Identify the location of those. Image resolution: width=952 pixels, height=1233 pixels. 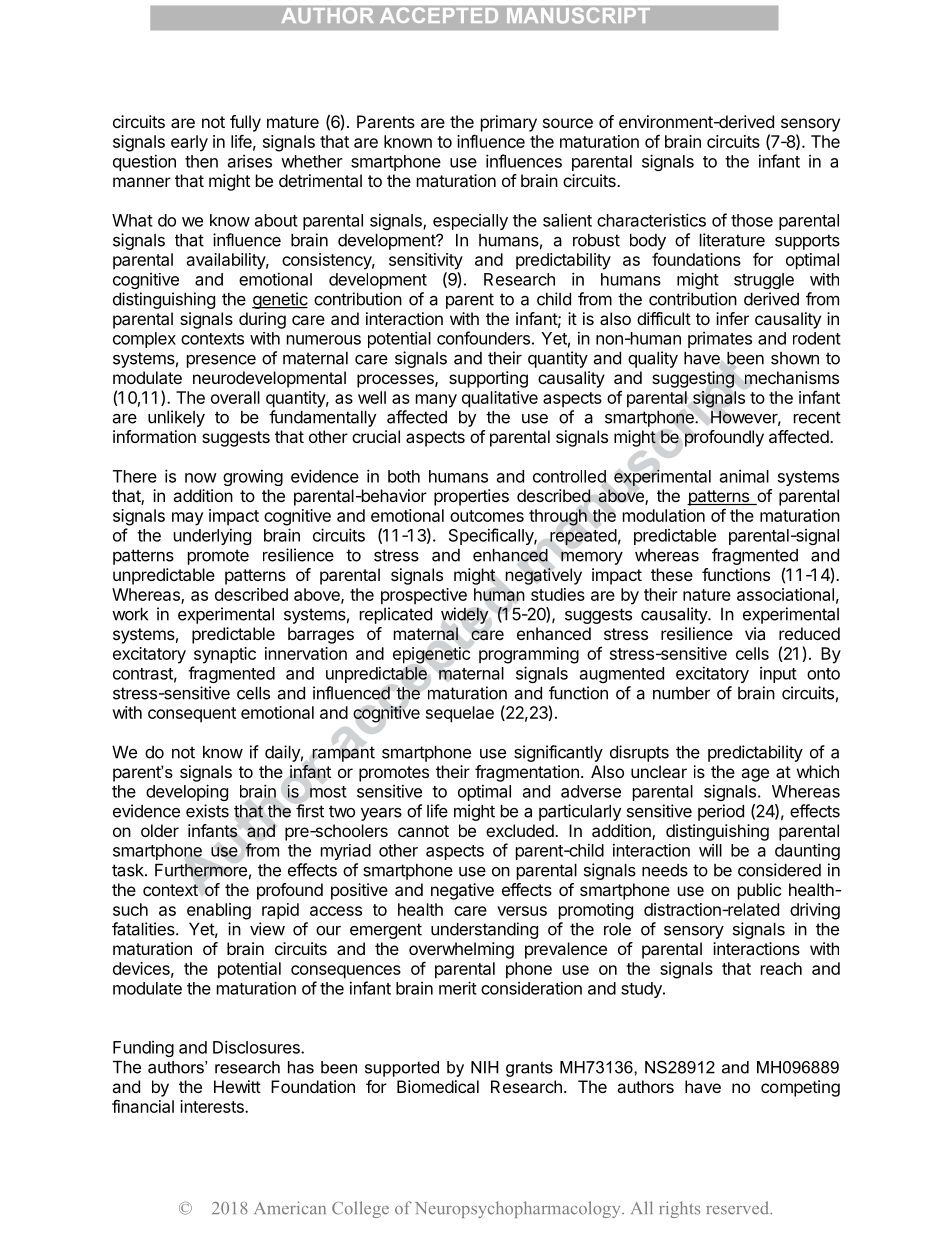
(752, 220).
